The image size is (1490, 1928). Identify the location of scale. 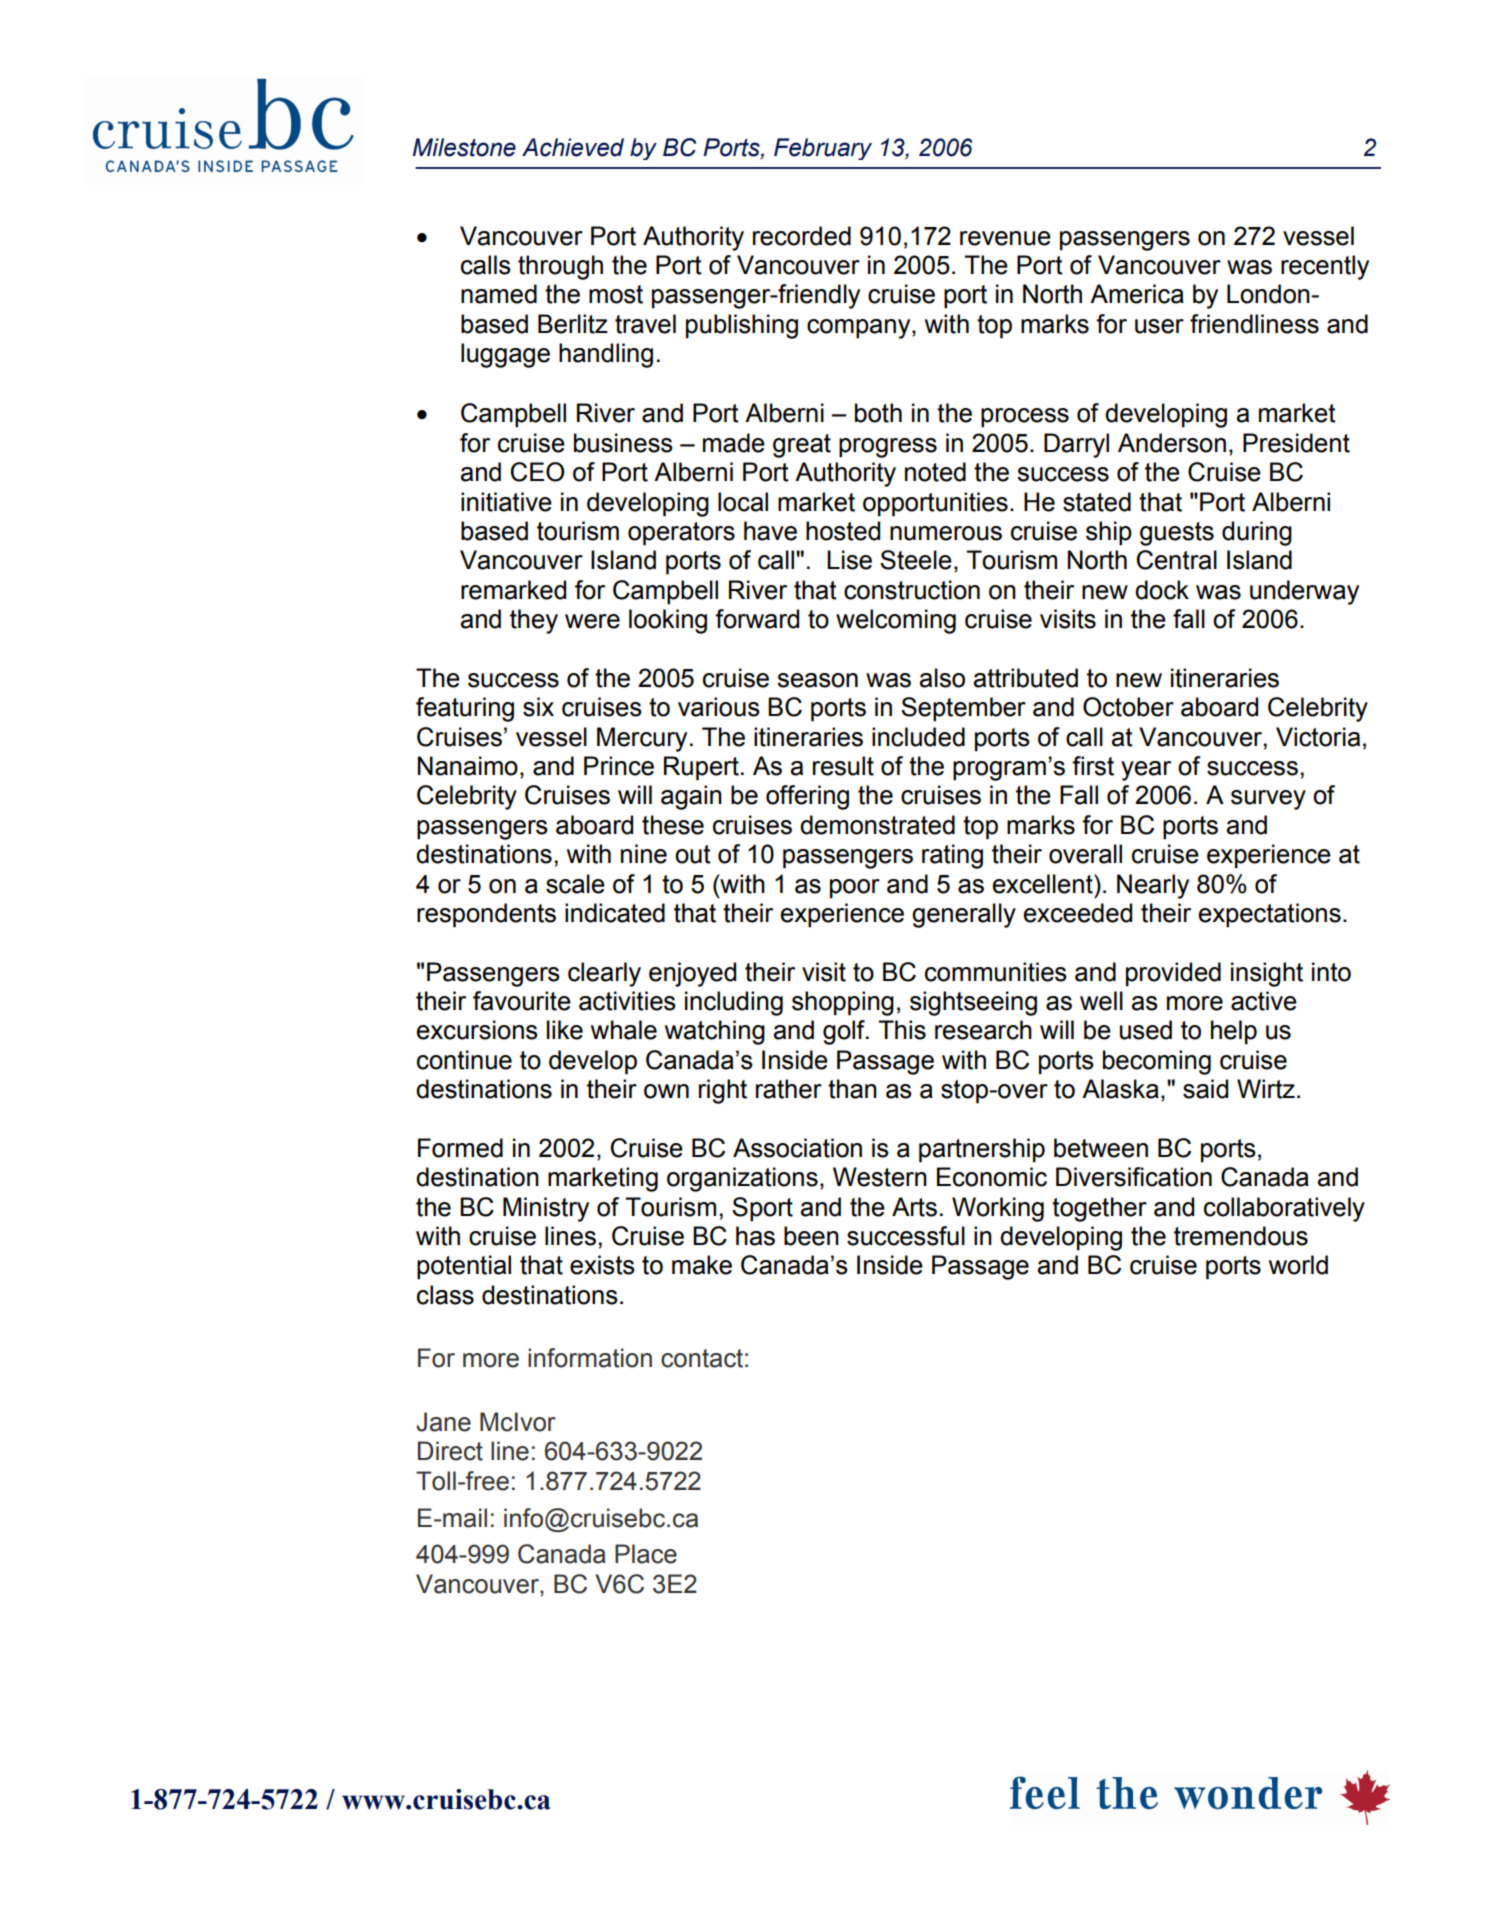
(575, 884).
